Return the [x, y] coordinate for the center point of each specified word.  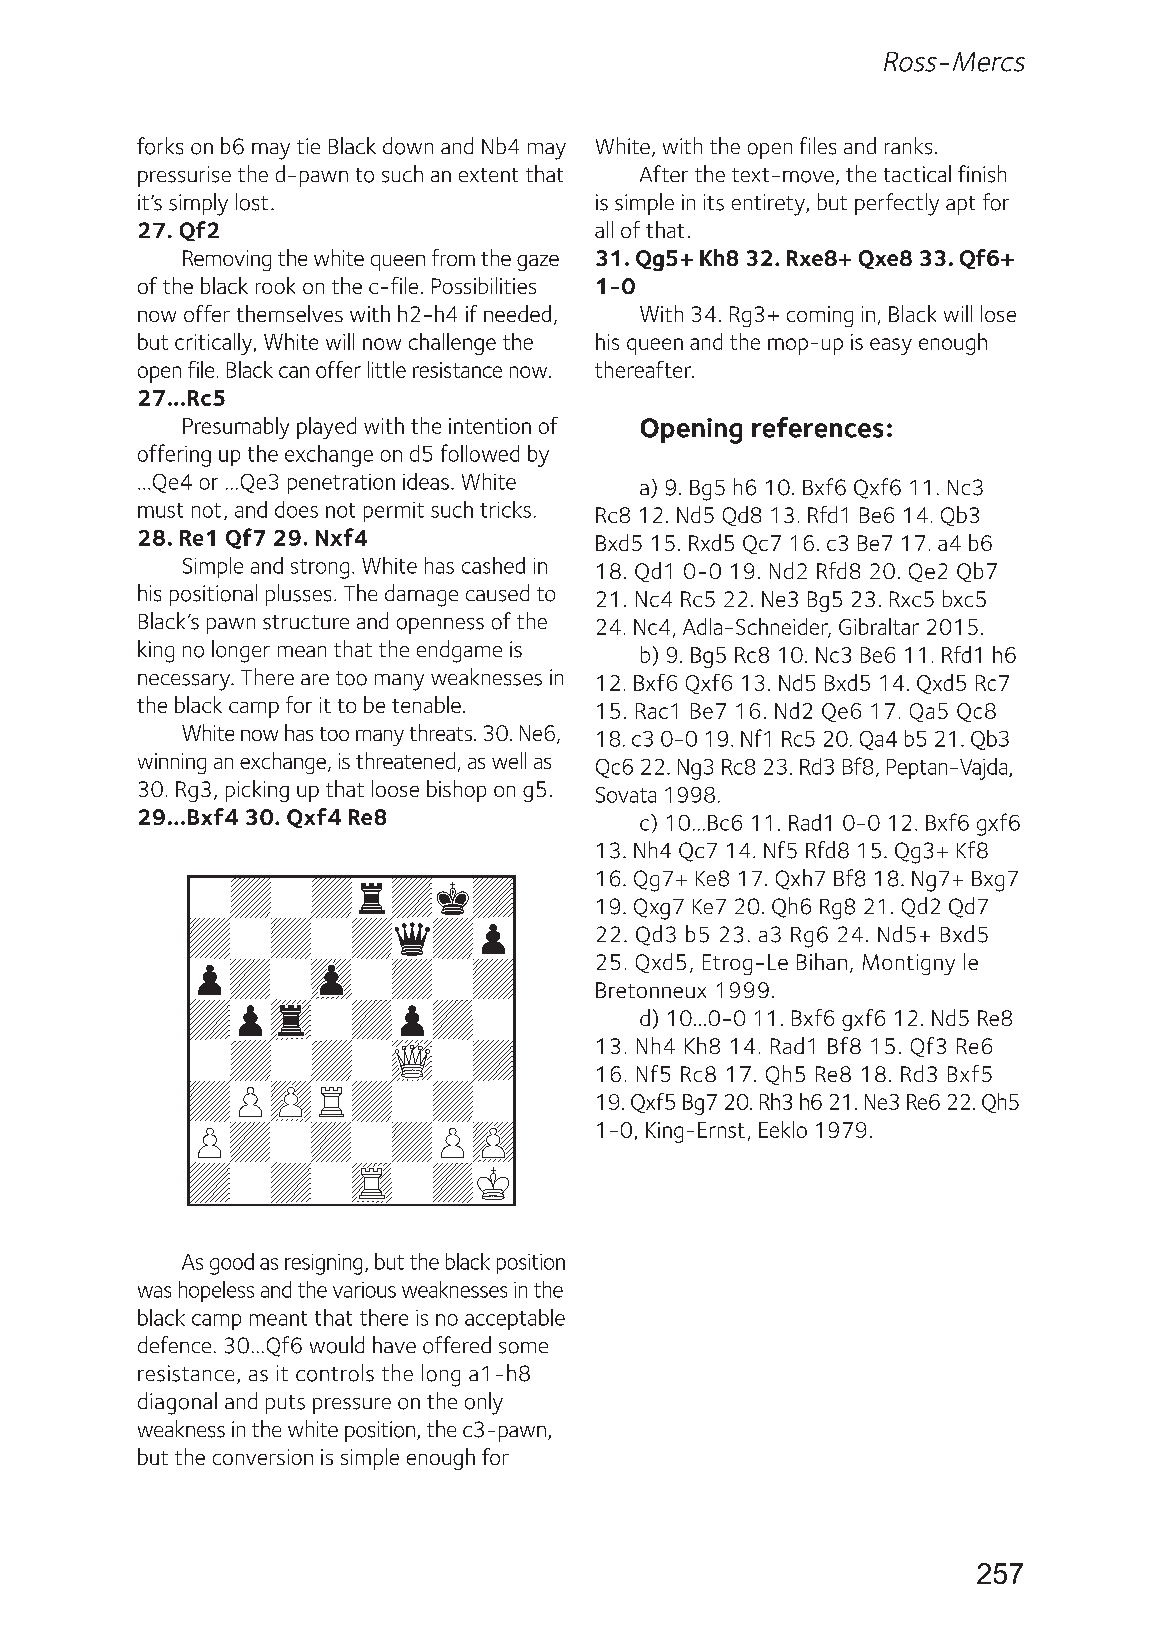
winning [172, 763]
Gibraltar [879, 626]
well [509, 760]
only [484, 1403]
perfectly [897, 204]
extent [488, 175]
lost [252, 202]
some [523, 1348]
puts [285, 1404]
